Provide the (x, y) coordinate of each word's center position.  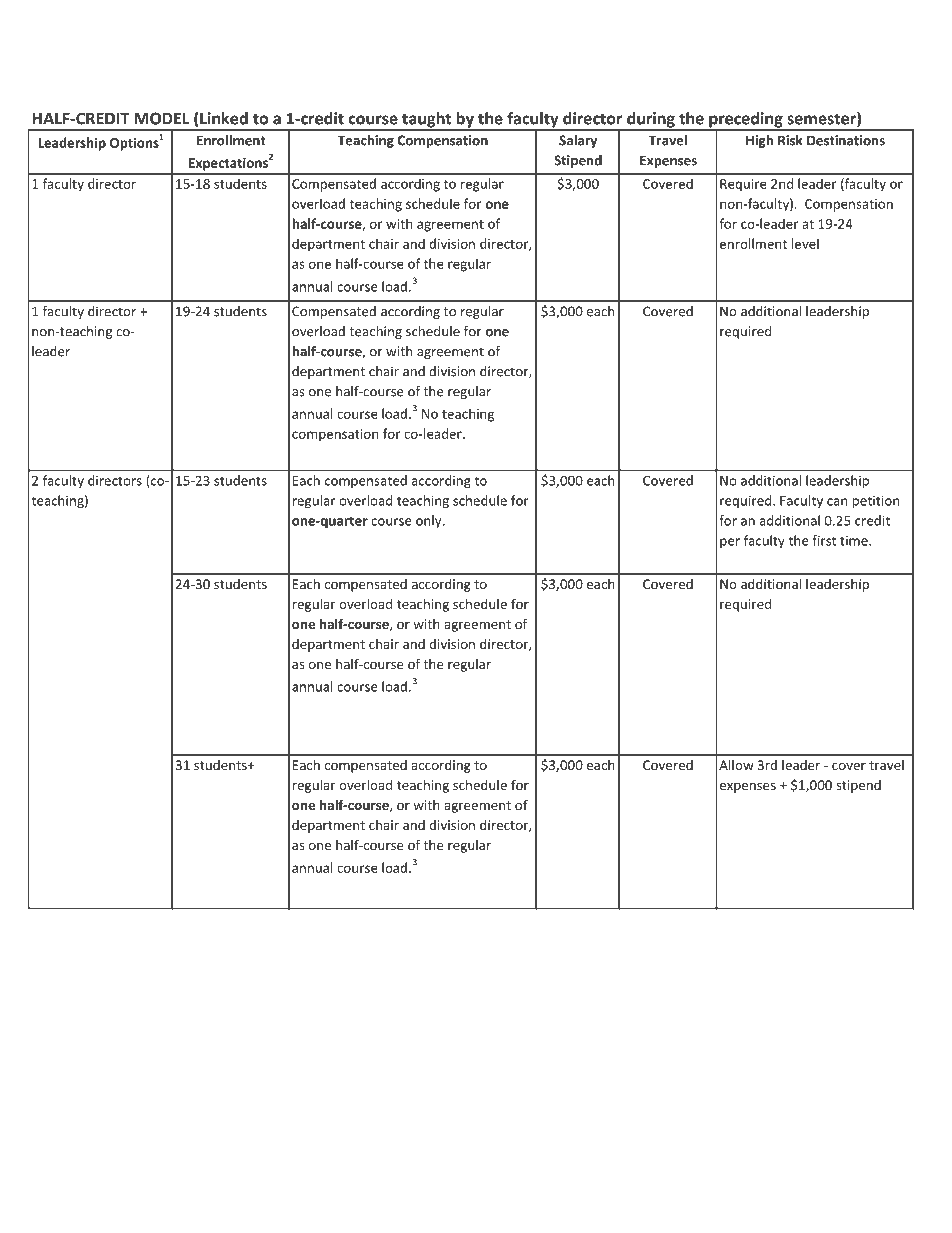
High (759, 141)
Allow (736, 764)
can (837, 502)
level (805, 243)
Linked (224, 118)
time (855, 541)
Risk (790, 140)
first (824, 540)
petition (876, 501)
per (730, 543)
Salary (578, 141)
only (430, 521)
